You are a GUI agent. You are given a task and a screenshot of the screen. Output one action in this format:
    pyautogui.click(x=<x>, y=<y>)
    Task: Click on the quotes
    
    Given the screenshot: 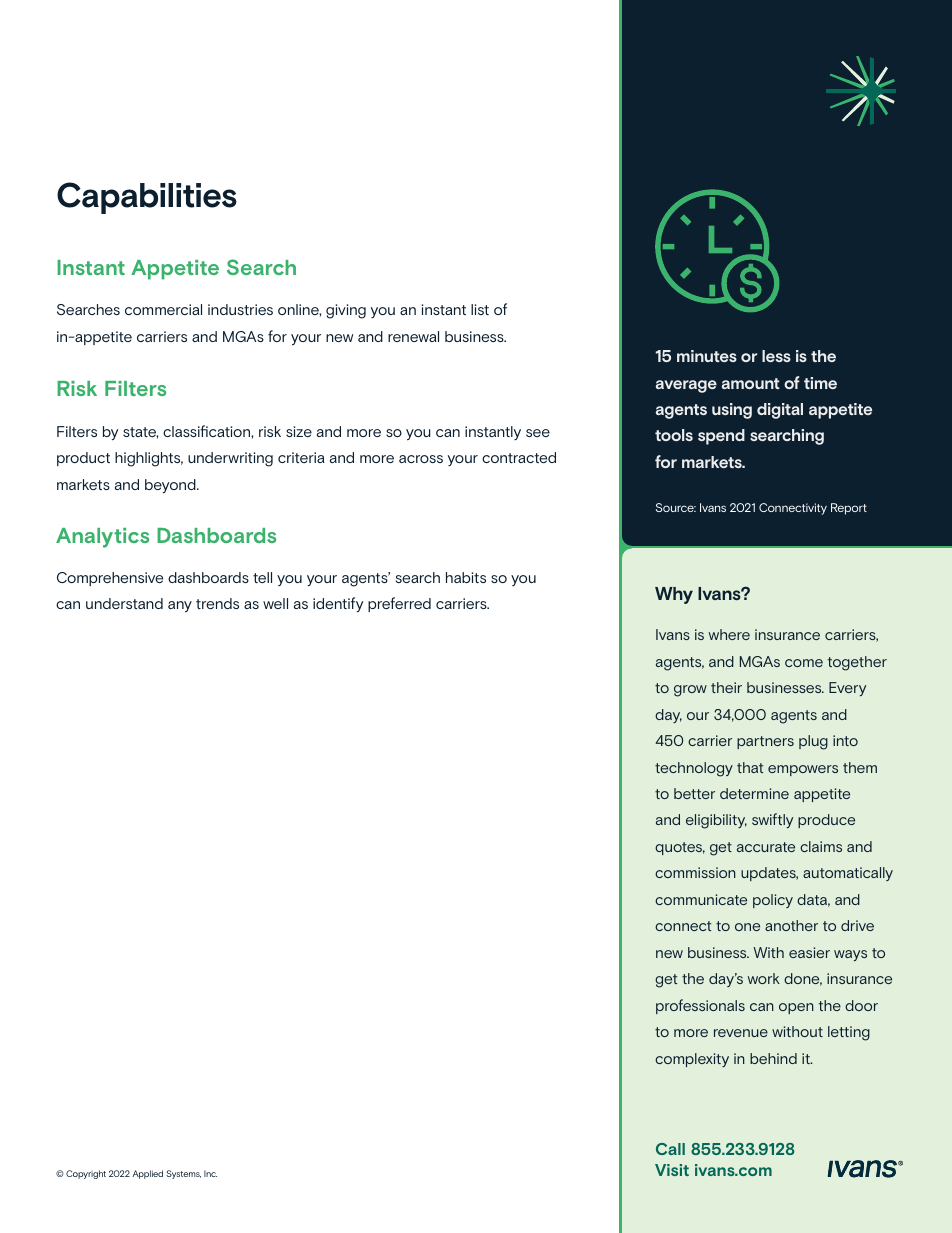 What is the action you would take?
    pyautogui.click(x=680, y=848)
